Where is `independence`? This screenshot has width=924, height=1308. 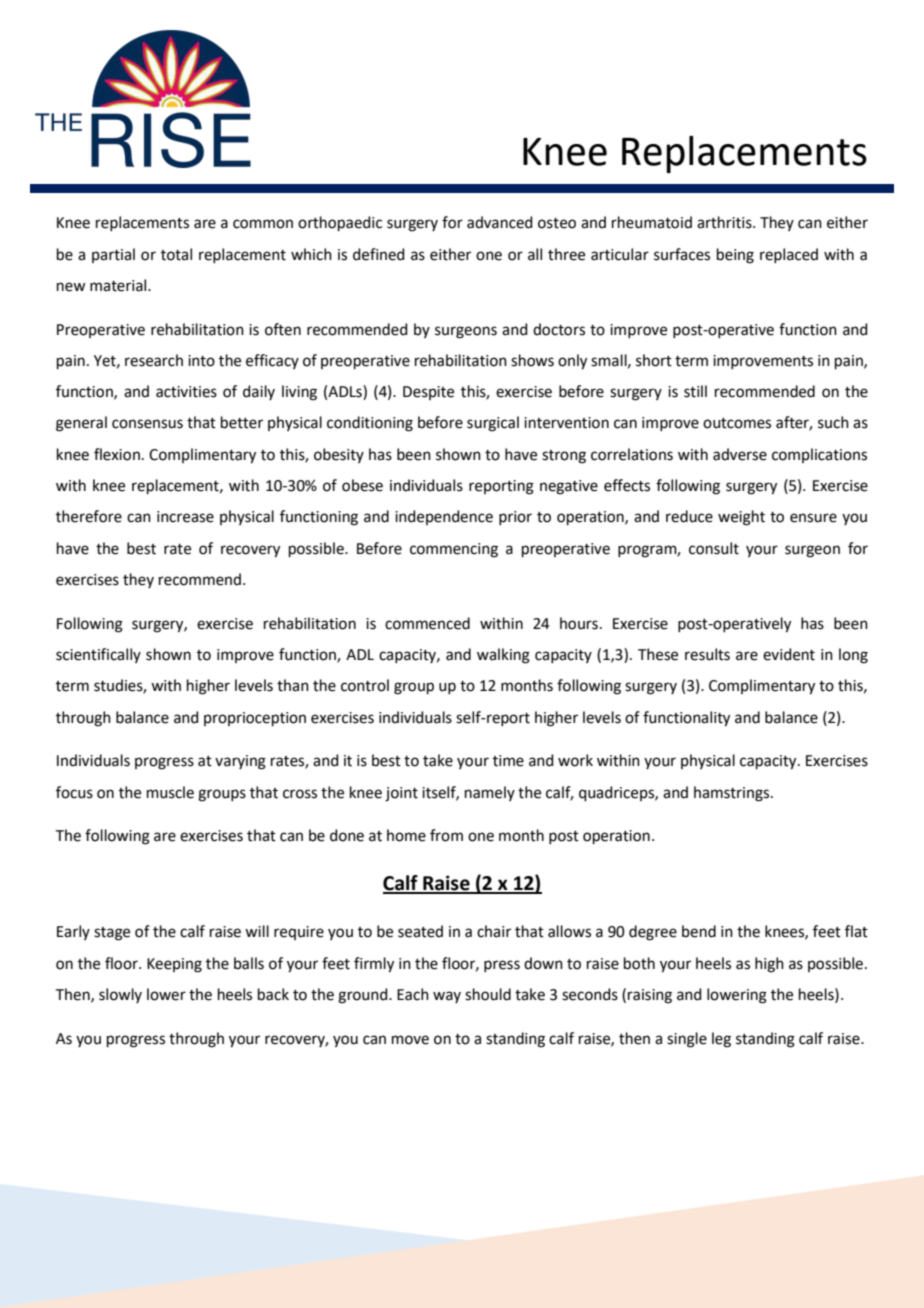
independence is located at coordinates (444, 517).
